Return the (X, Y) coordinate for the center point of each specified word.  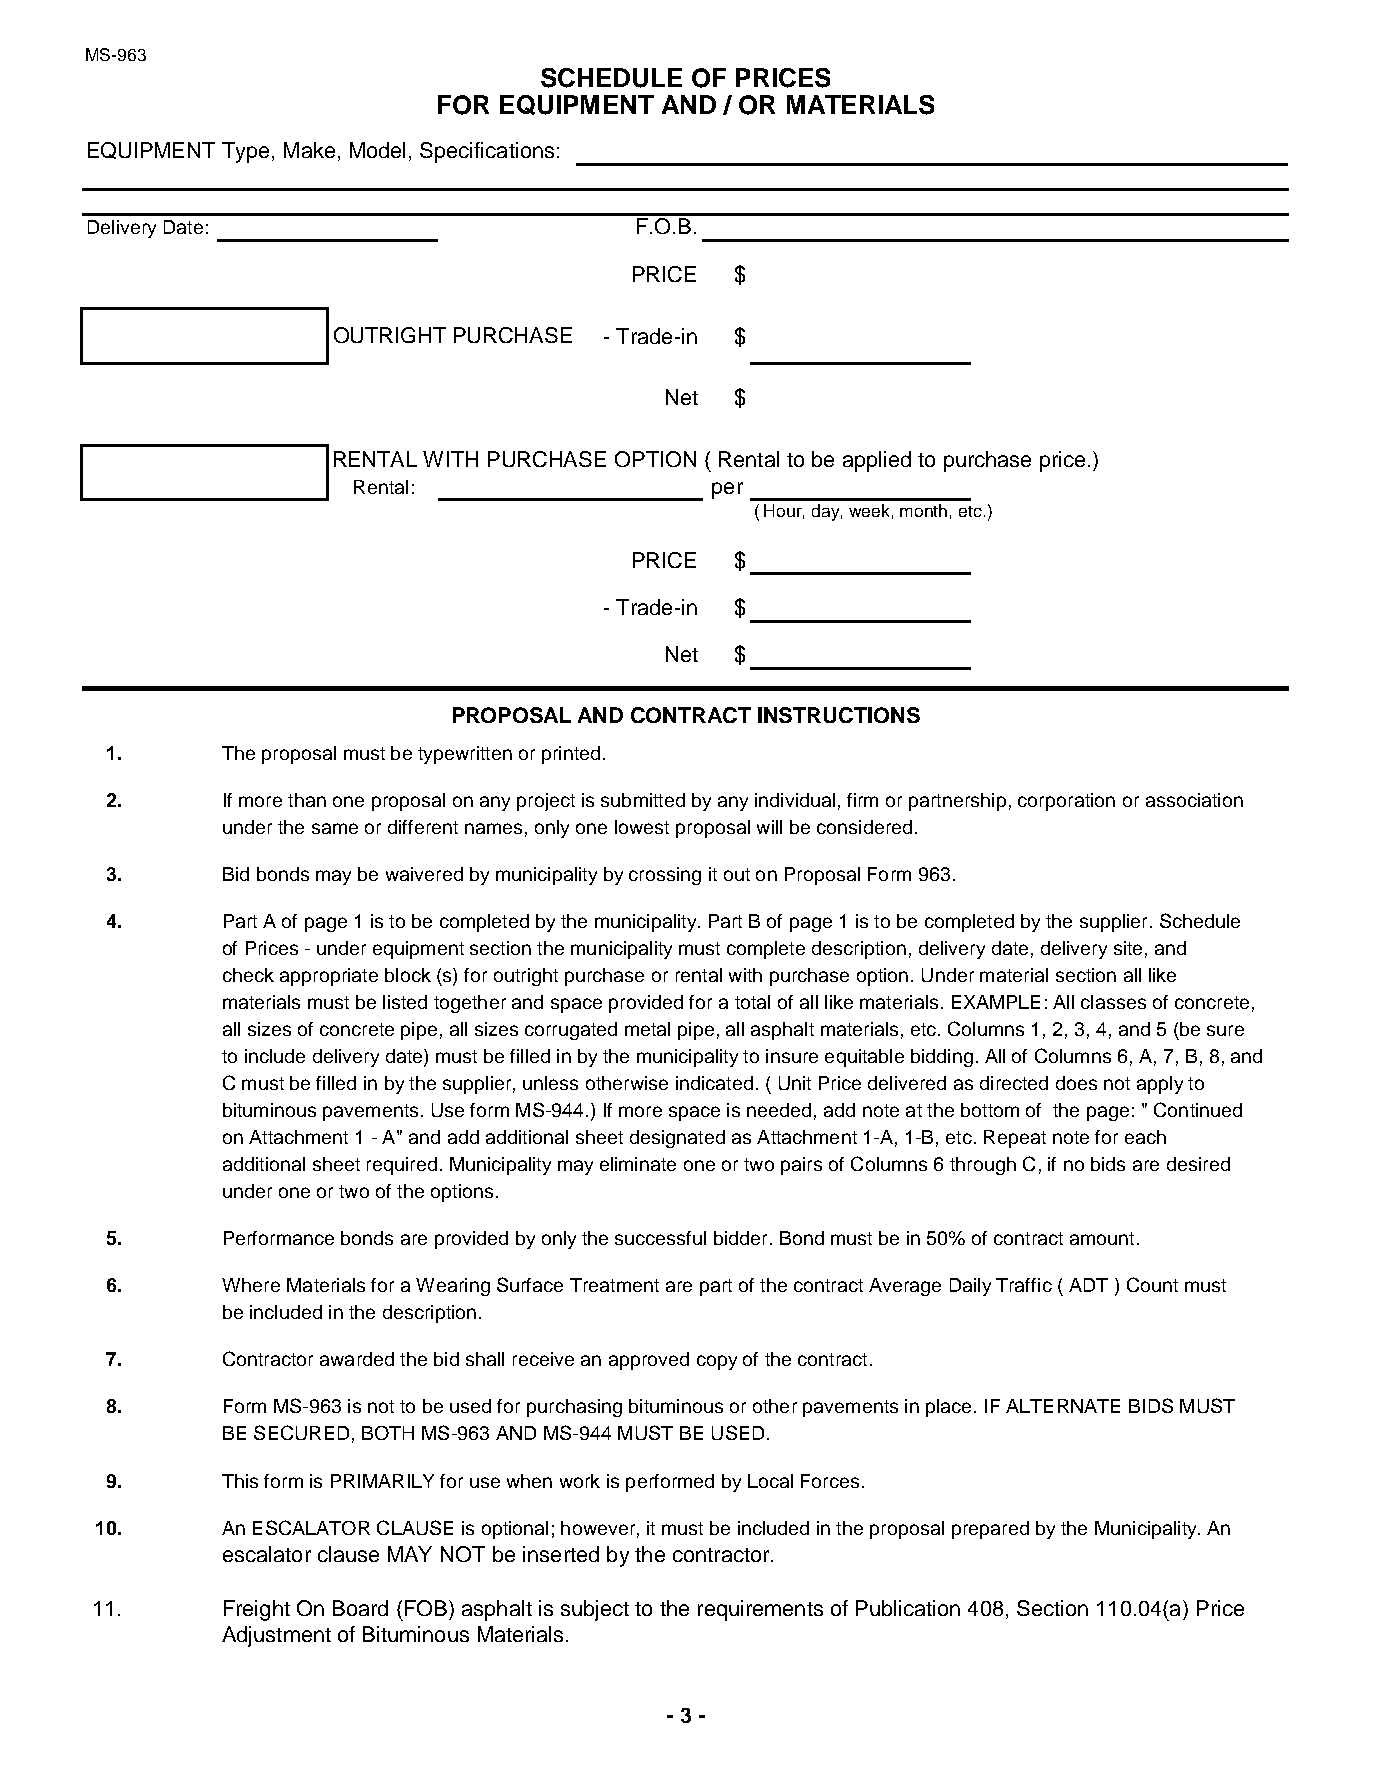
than (307, 800)
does (1076, 1083)
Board (360, 1608)
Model (377, 150)
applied (877, 461)
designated (677, 1139)
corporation (1066, 802)
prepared (990, 1530)
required (402, 1166)
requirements (760, 1610)
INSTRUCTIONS (839, 715)
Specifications (487, 152)
